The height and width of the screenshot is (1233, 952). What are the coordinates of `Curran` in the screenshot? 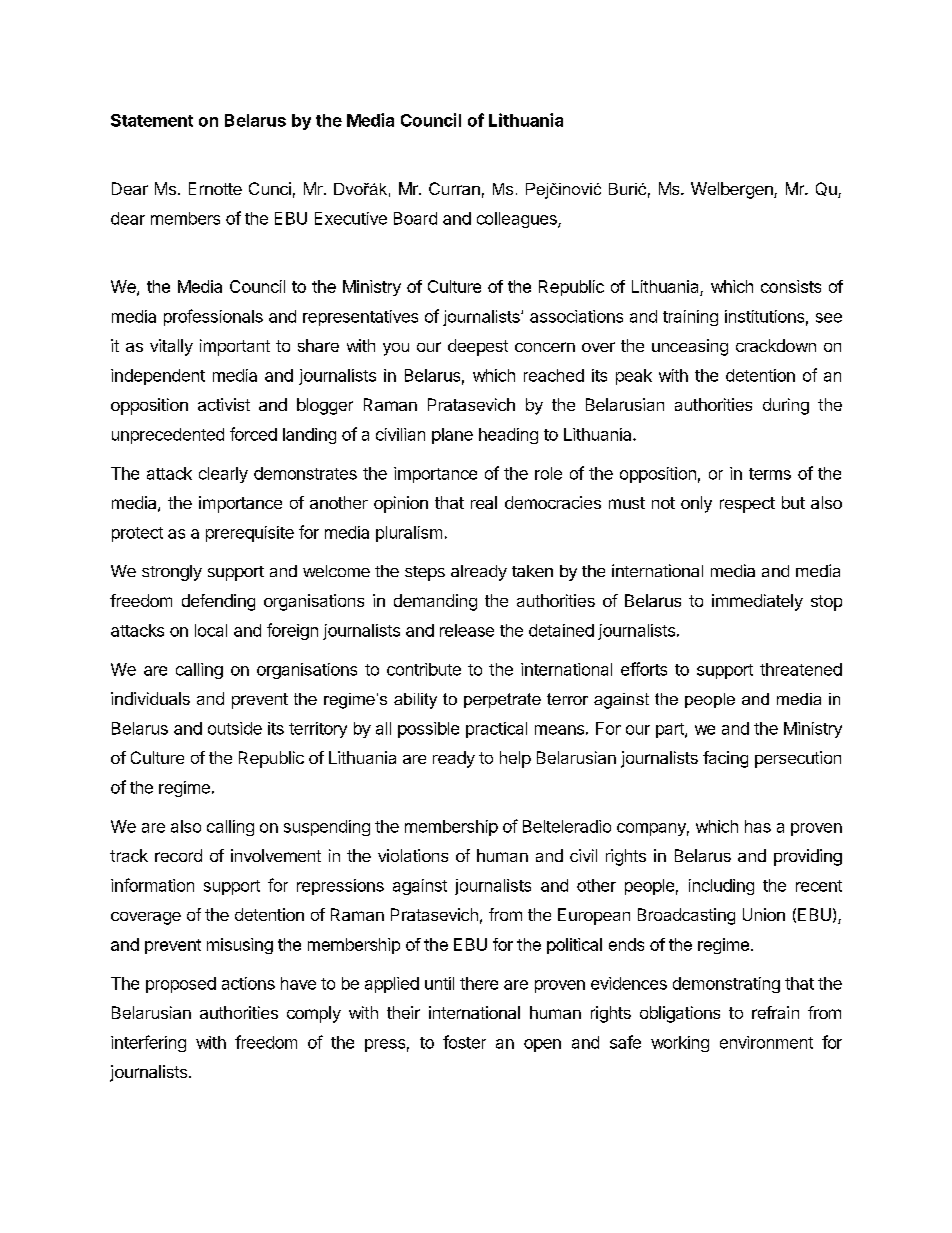 It's located at (454, 188).
